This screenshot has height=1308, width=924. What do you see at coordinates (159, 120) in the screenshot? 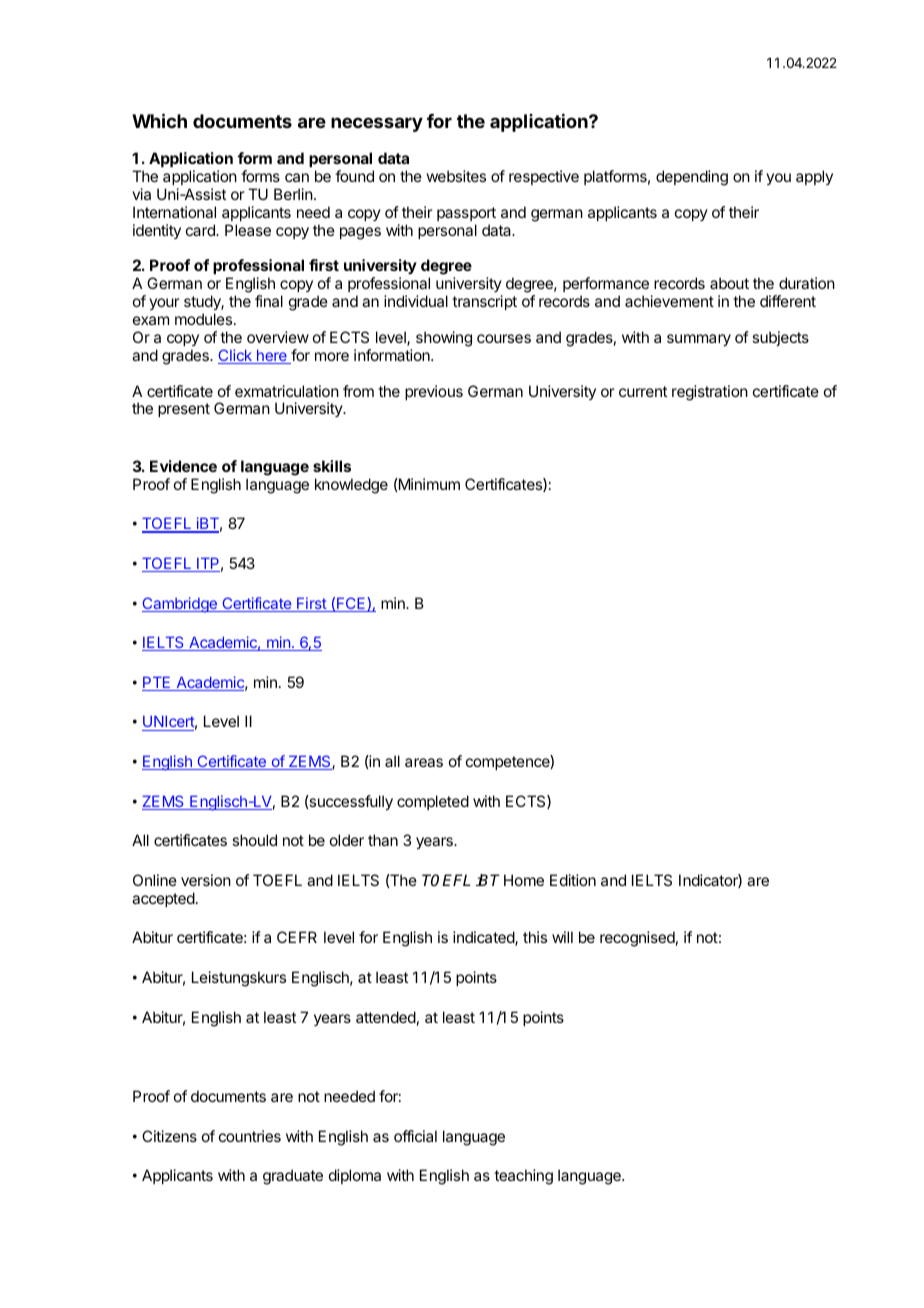
I see `Which` at bounding box center [159, 120].
